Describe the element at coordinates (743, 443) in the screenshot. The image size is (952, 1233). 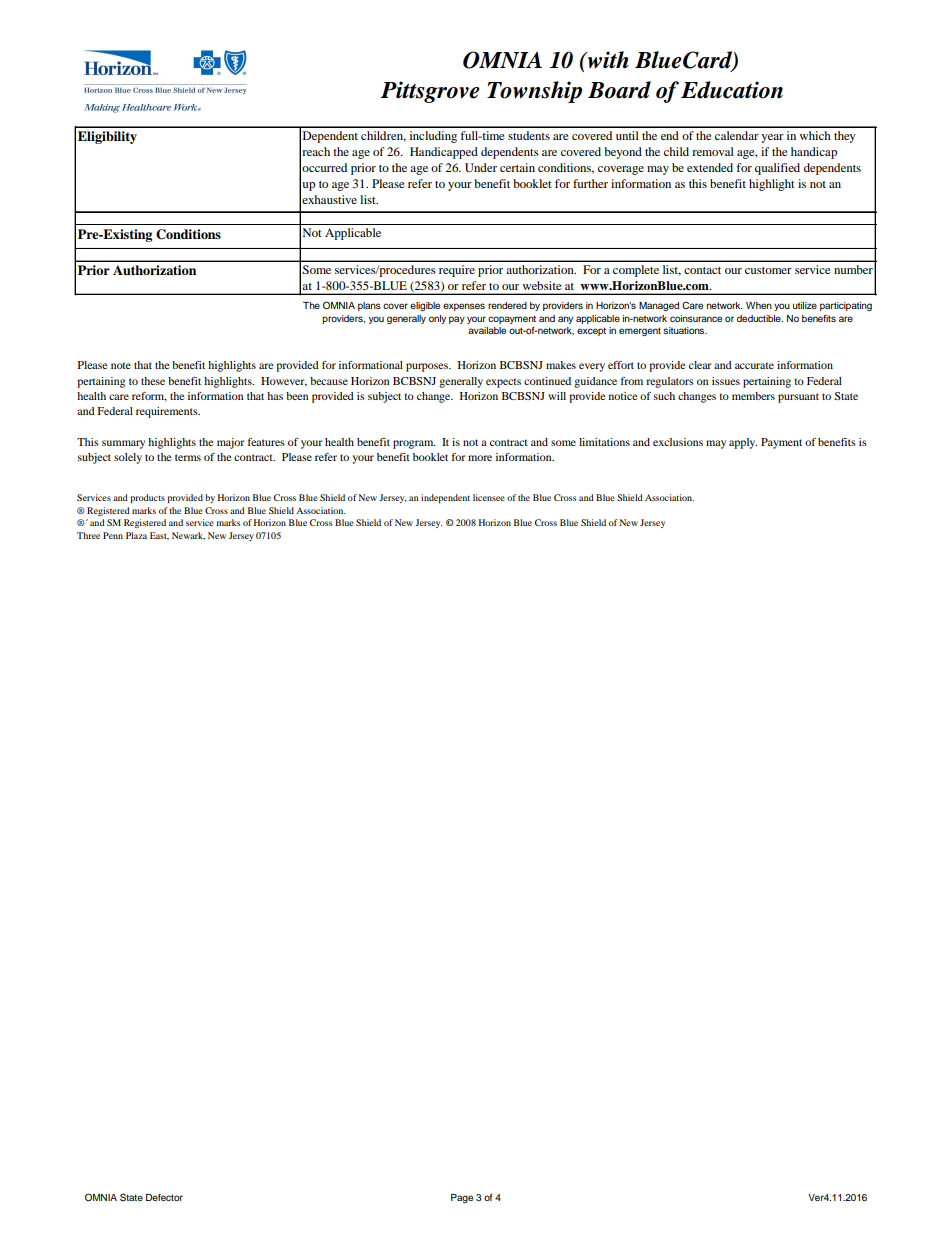
I see `apply` at that location.
